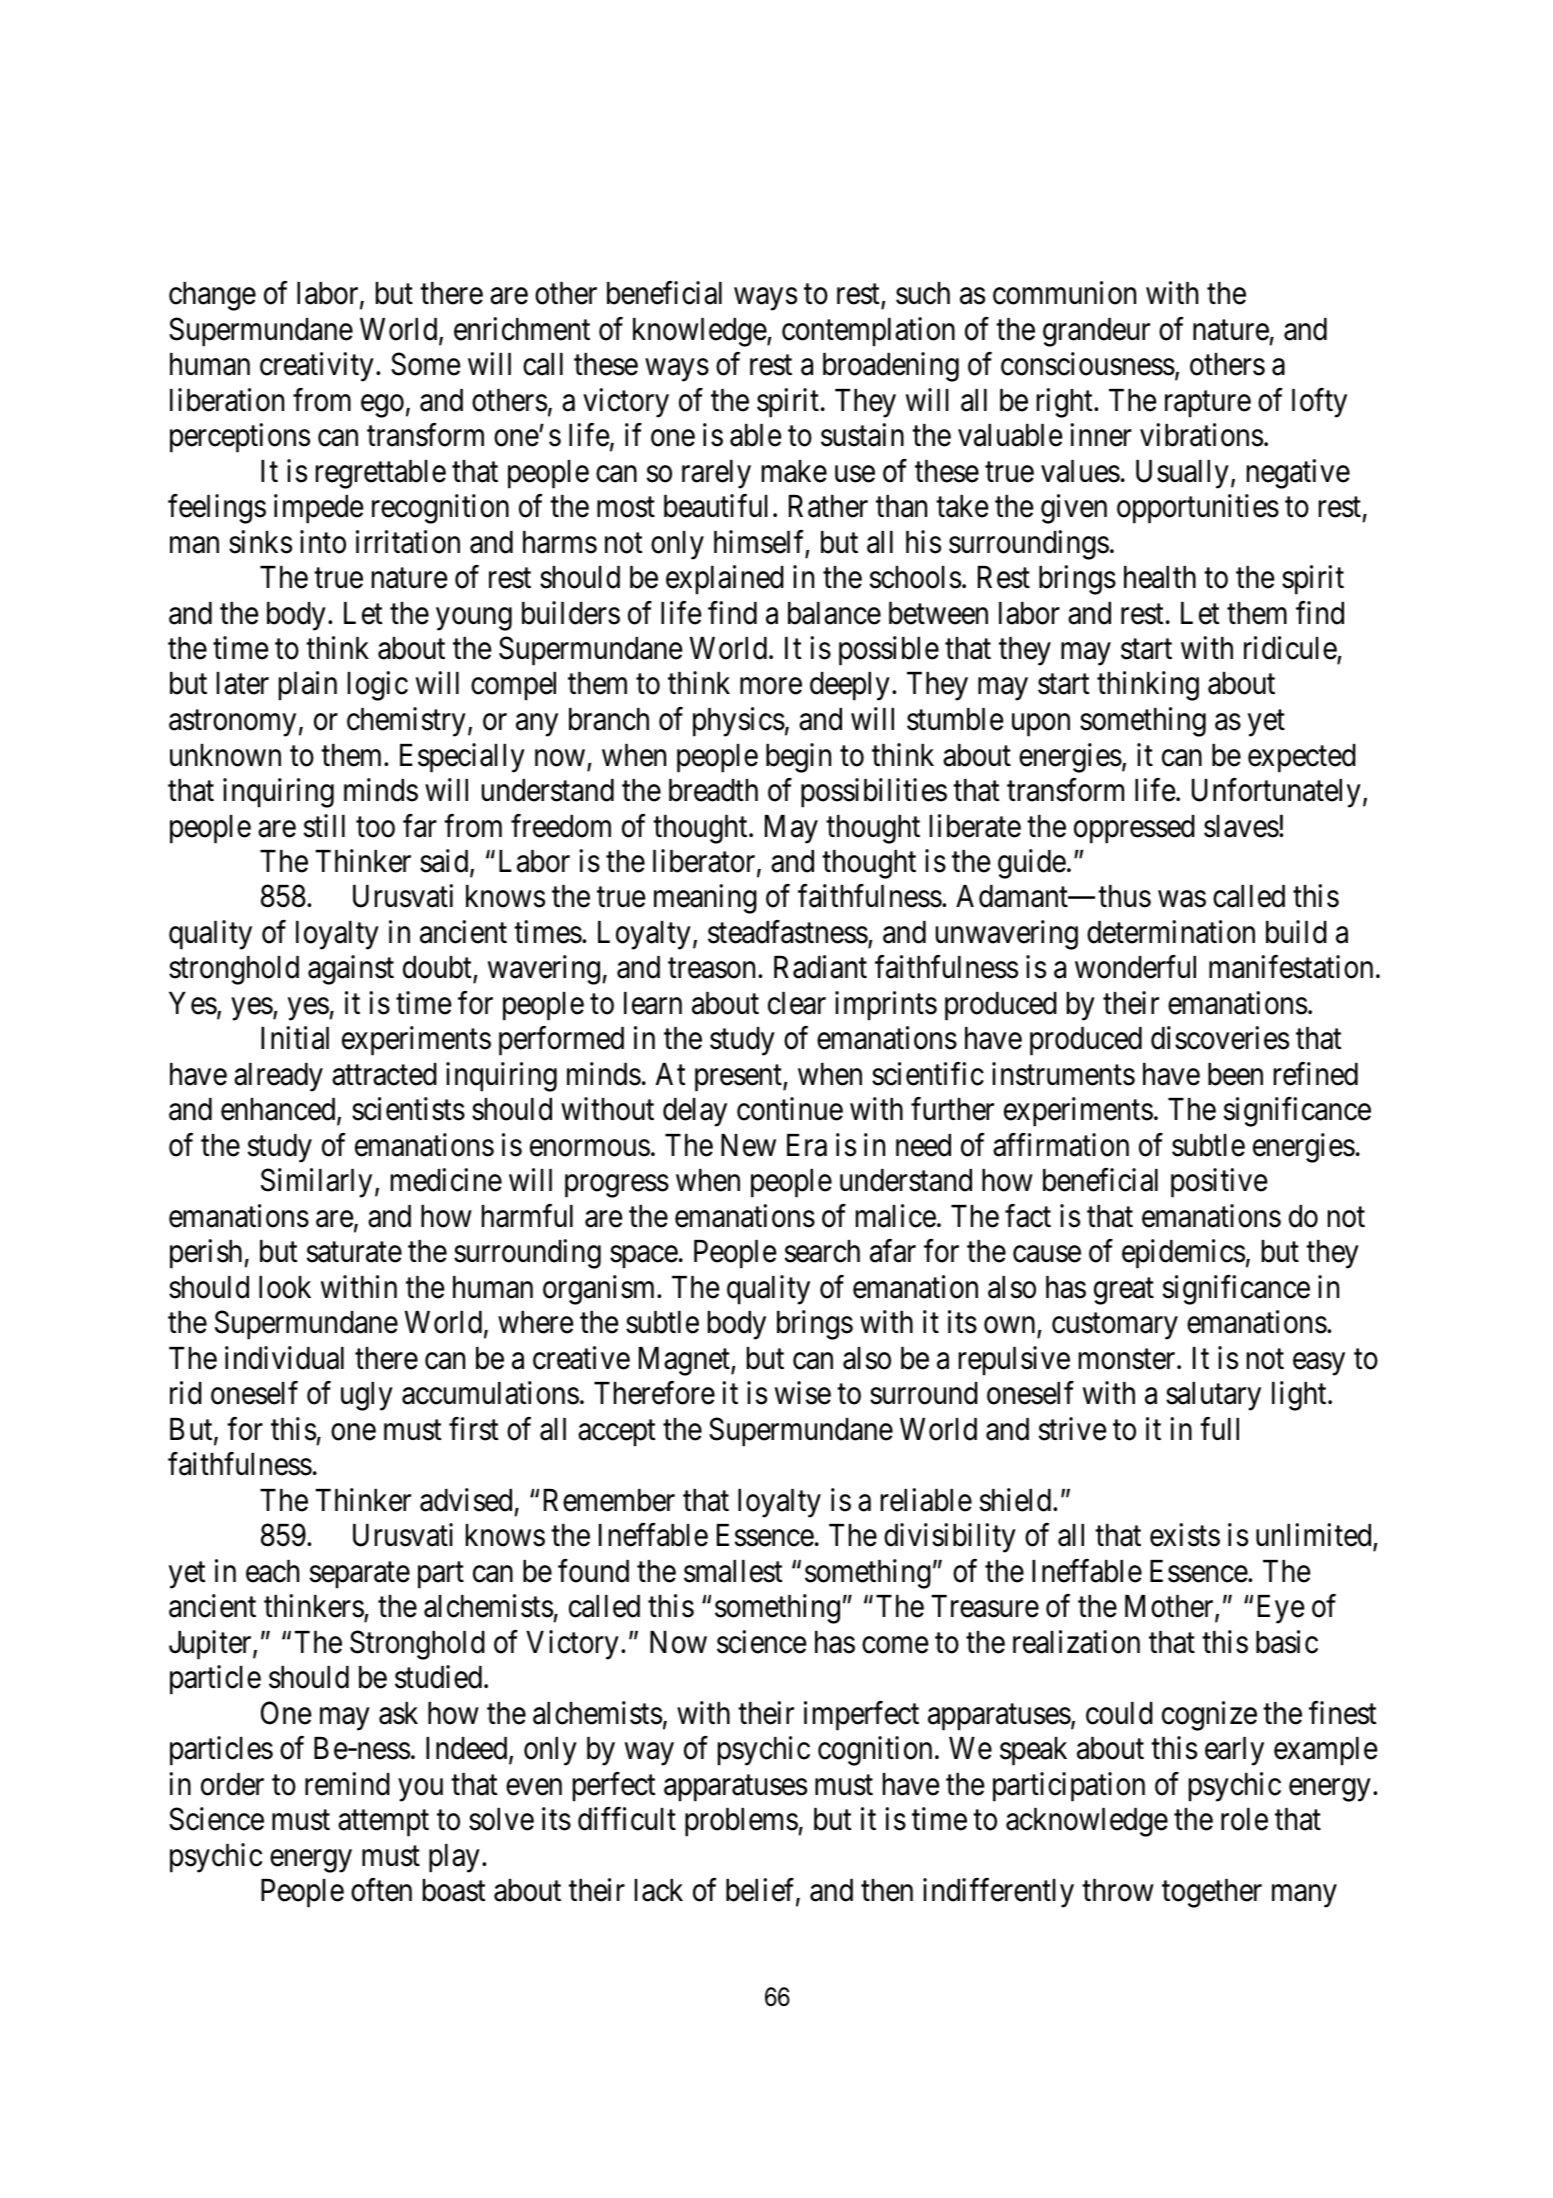  What do you see at coordinates (317, 367) in the page?
I see `creativity` at bounding box center [317, 367].
